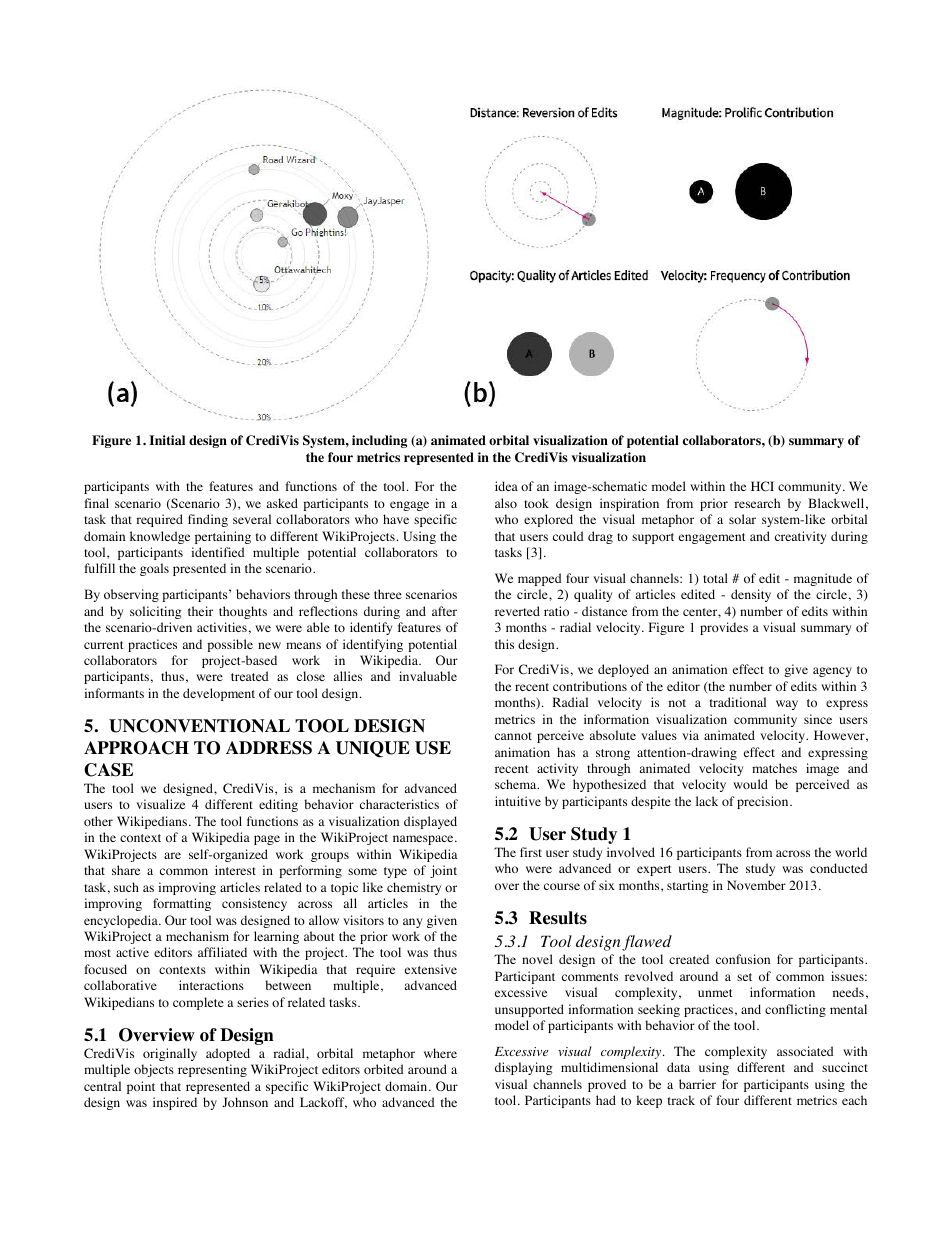 Image resolution: width=952 pixels, height=1233 pixels. Describe the element at coordinates (250, 676) in the screenshot. I see `treated` at that location.
